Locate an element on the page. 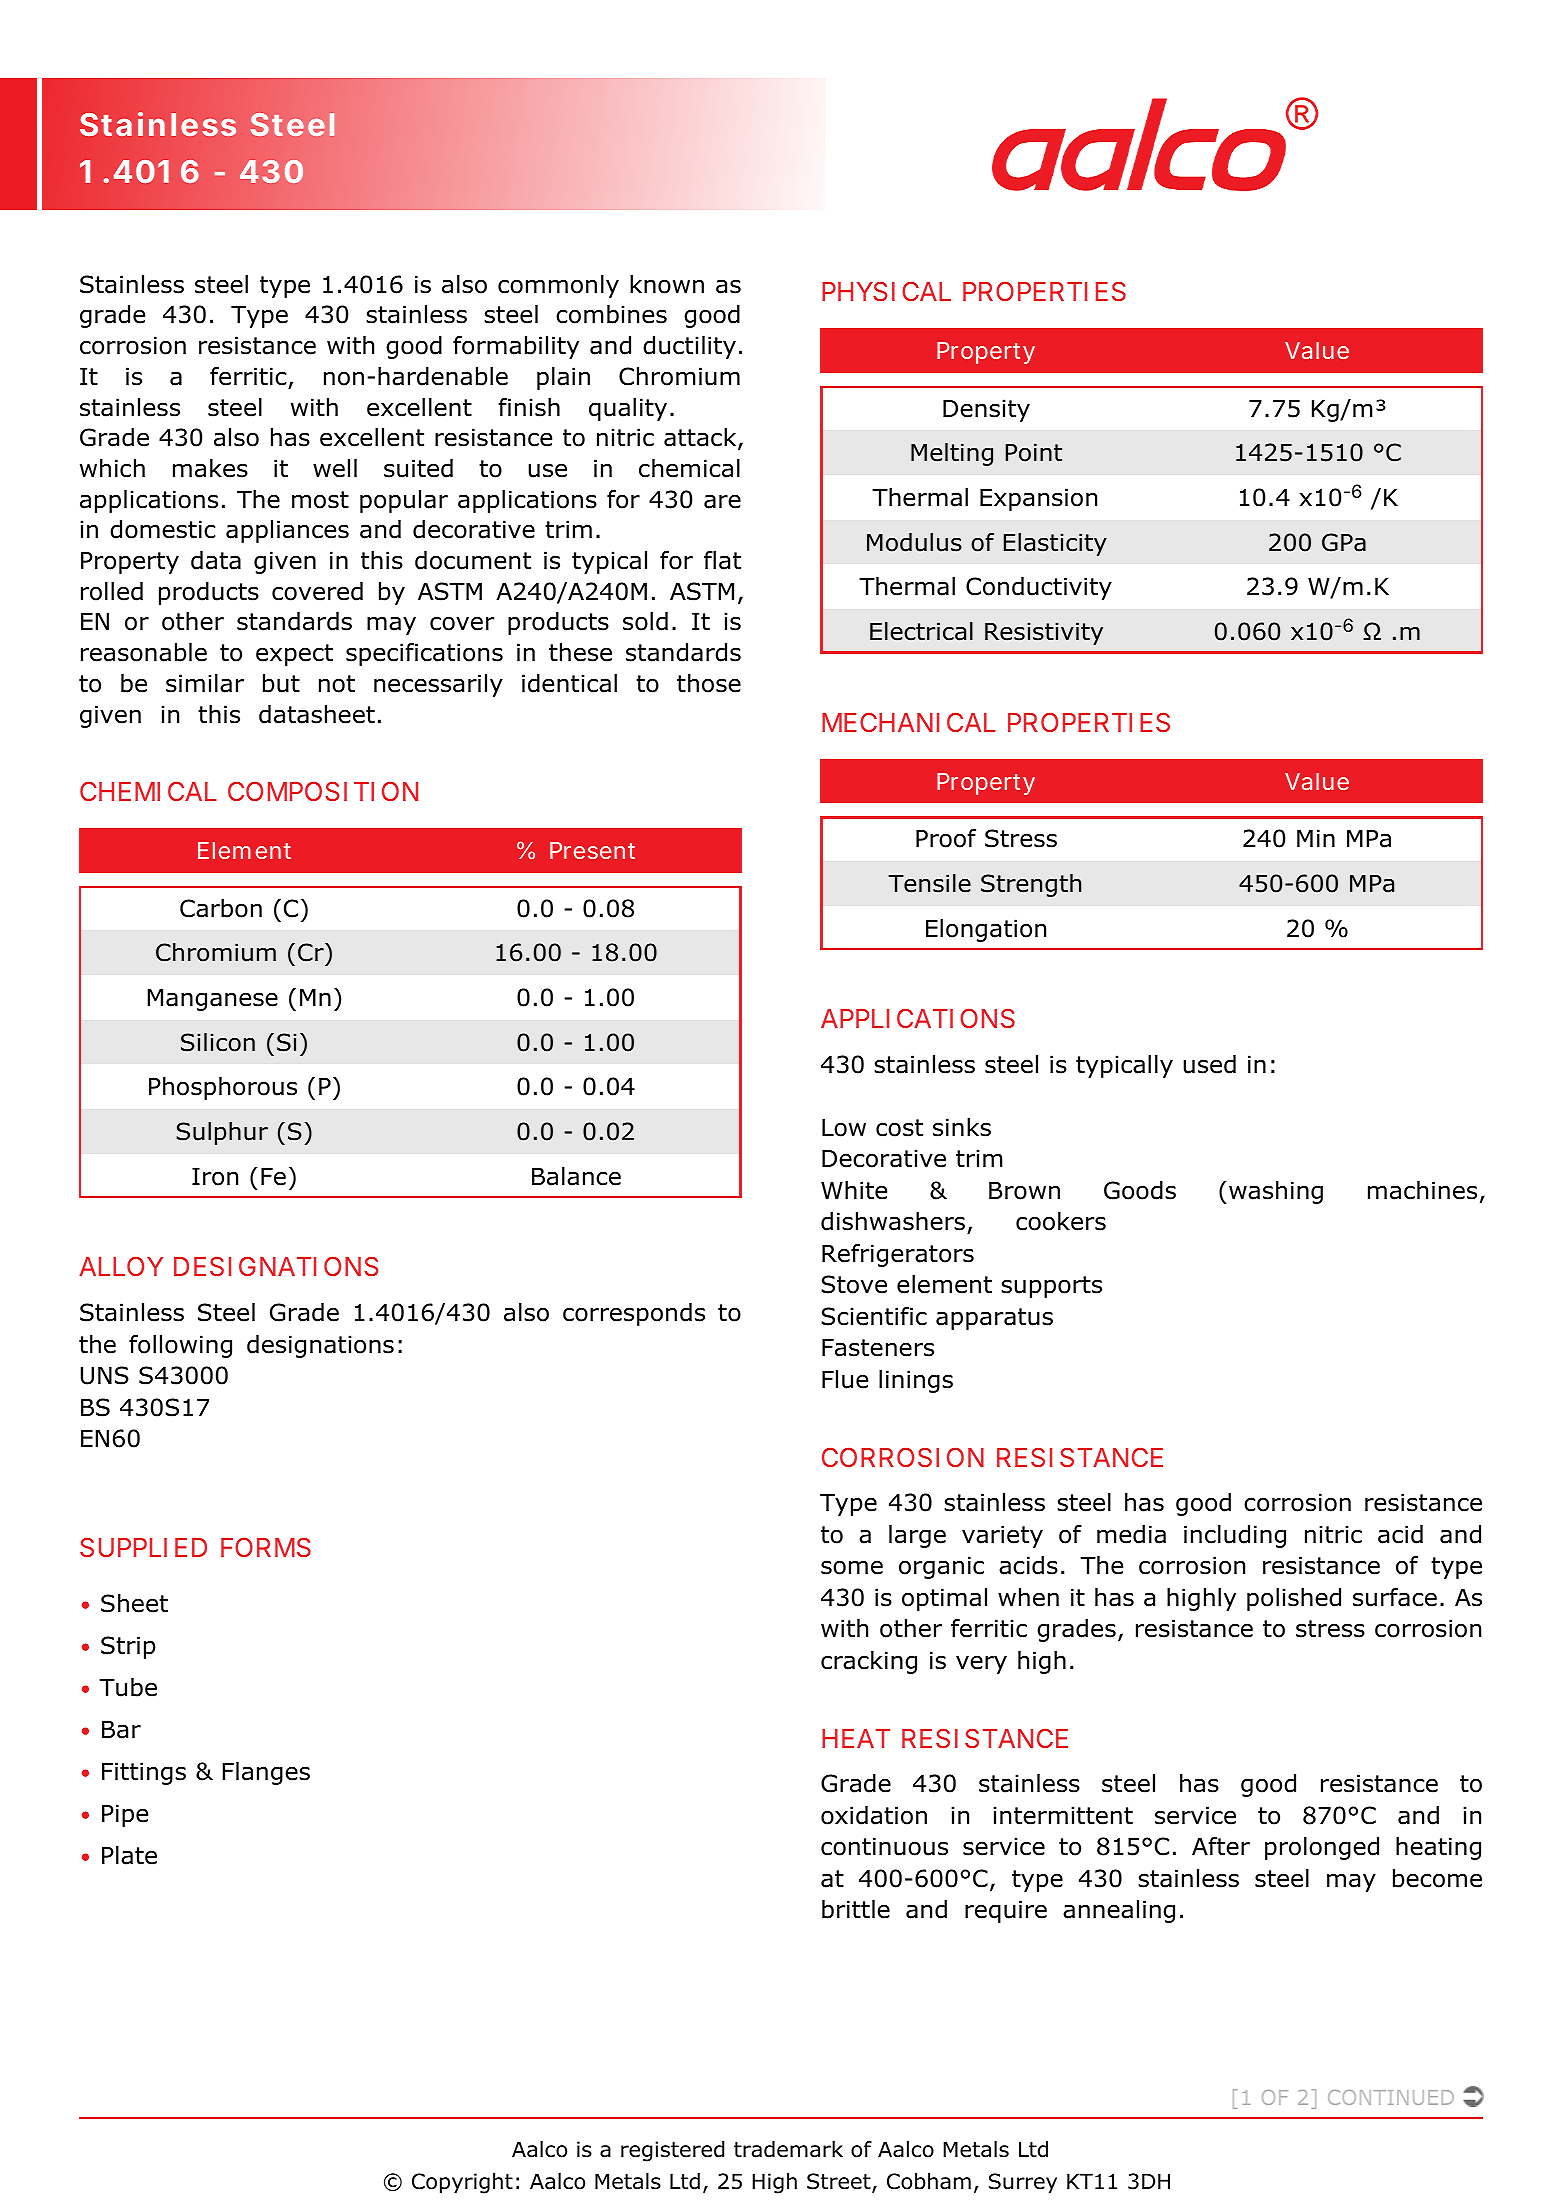 This page has width=1562, height=2210. trademark is located at coordinates (788, 2149).
